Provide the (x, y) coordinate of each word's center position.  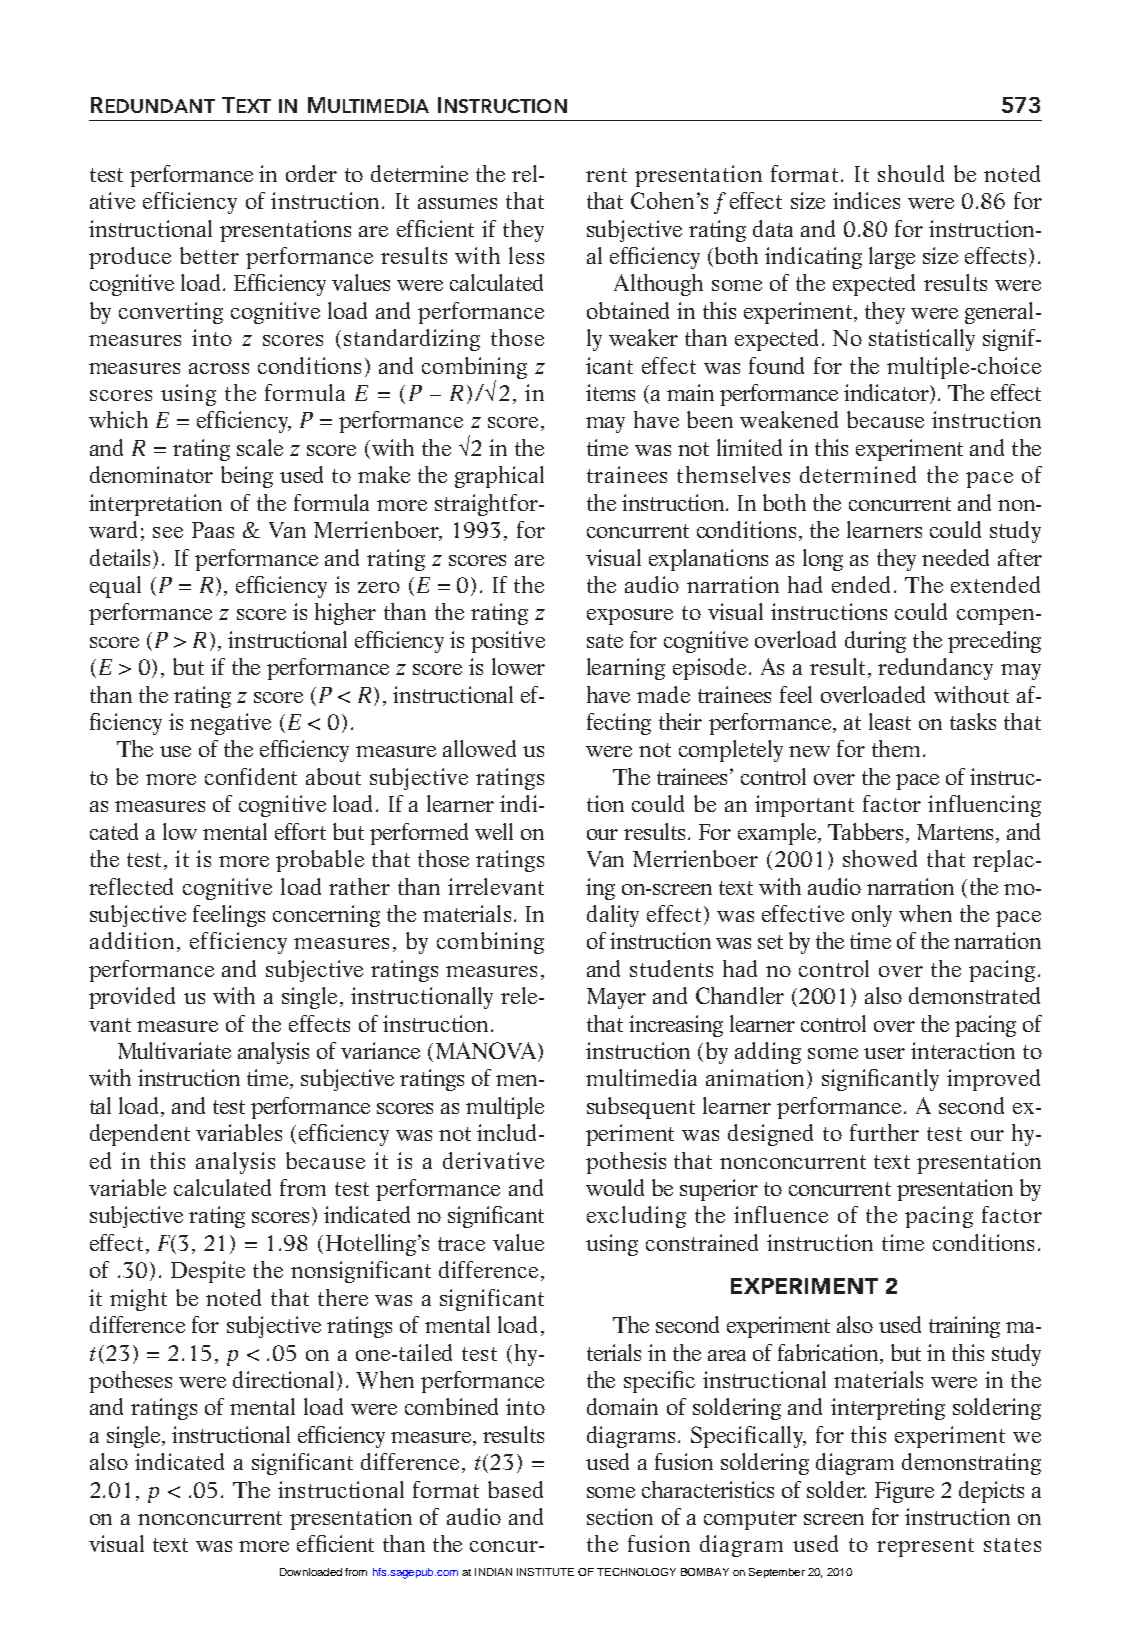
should (911, 173)
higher (345, 614)
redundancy (935, 669)
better (209, 255)
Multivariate (174, 1050)
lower (518, 666)
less (526, 255)
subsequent (641, 1108)
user (884, 1053)
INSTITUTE (545, 1572)
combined (451, 1406)
